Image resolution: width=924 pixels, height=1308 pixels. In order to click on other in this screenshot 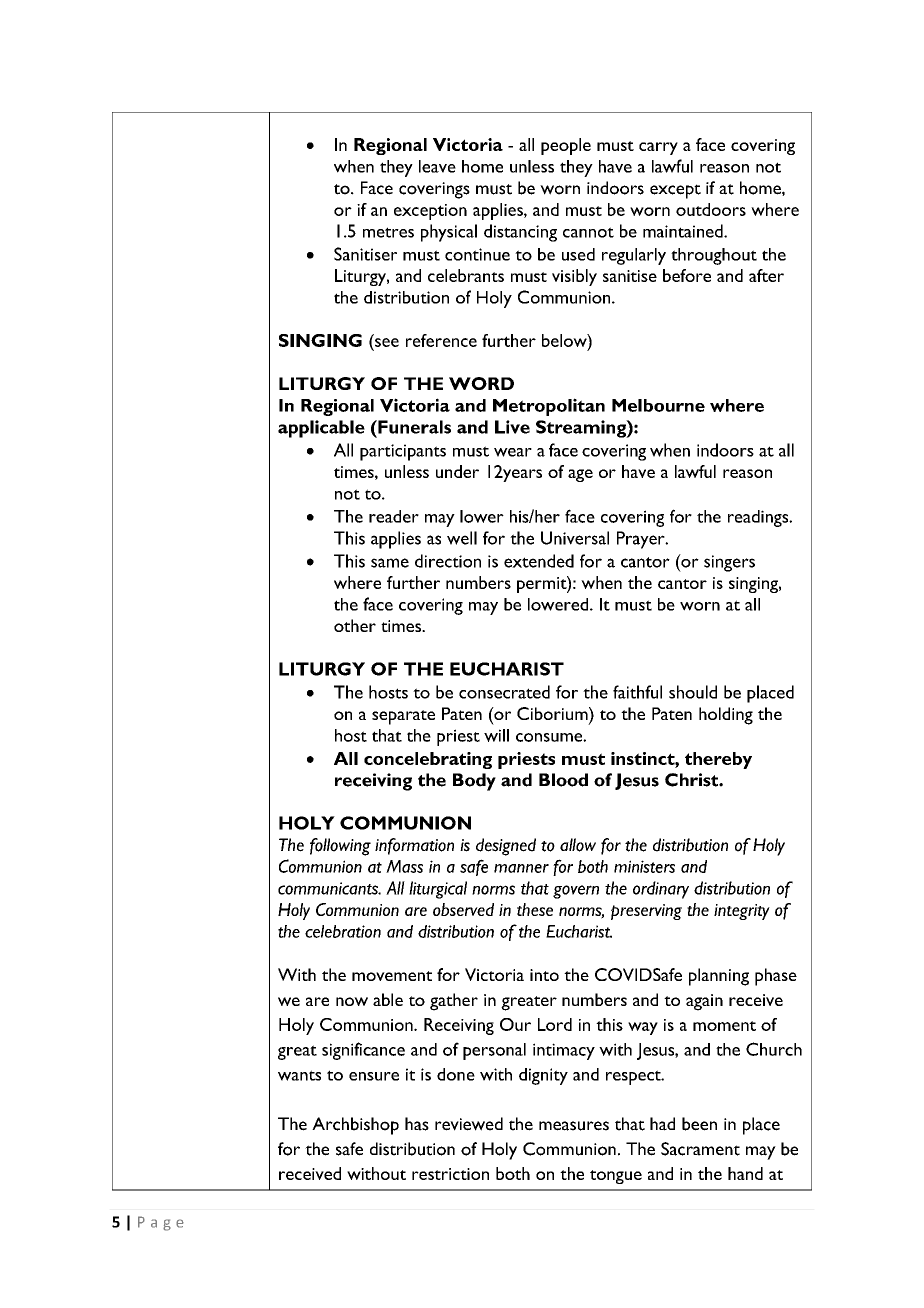, I will do `click(355, 625)`.
